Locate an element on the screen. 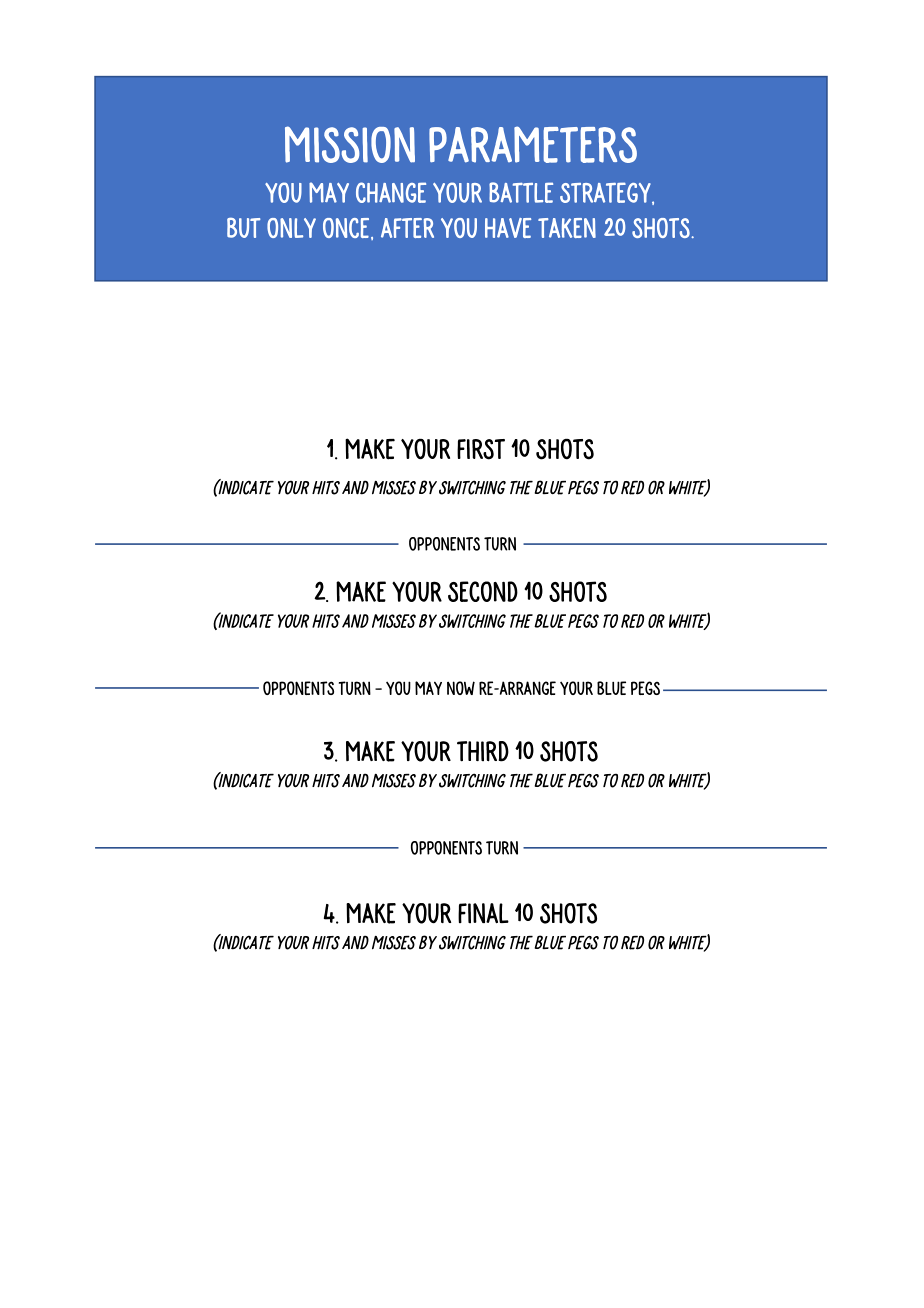 This screenshot has width=924, height=1308. Parameters is located at coordinates (533, 144).
